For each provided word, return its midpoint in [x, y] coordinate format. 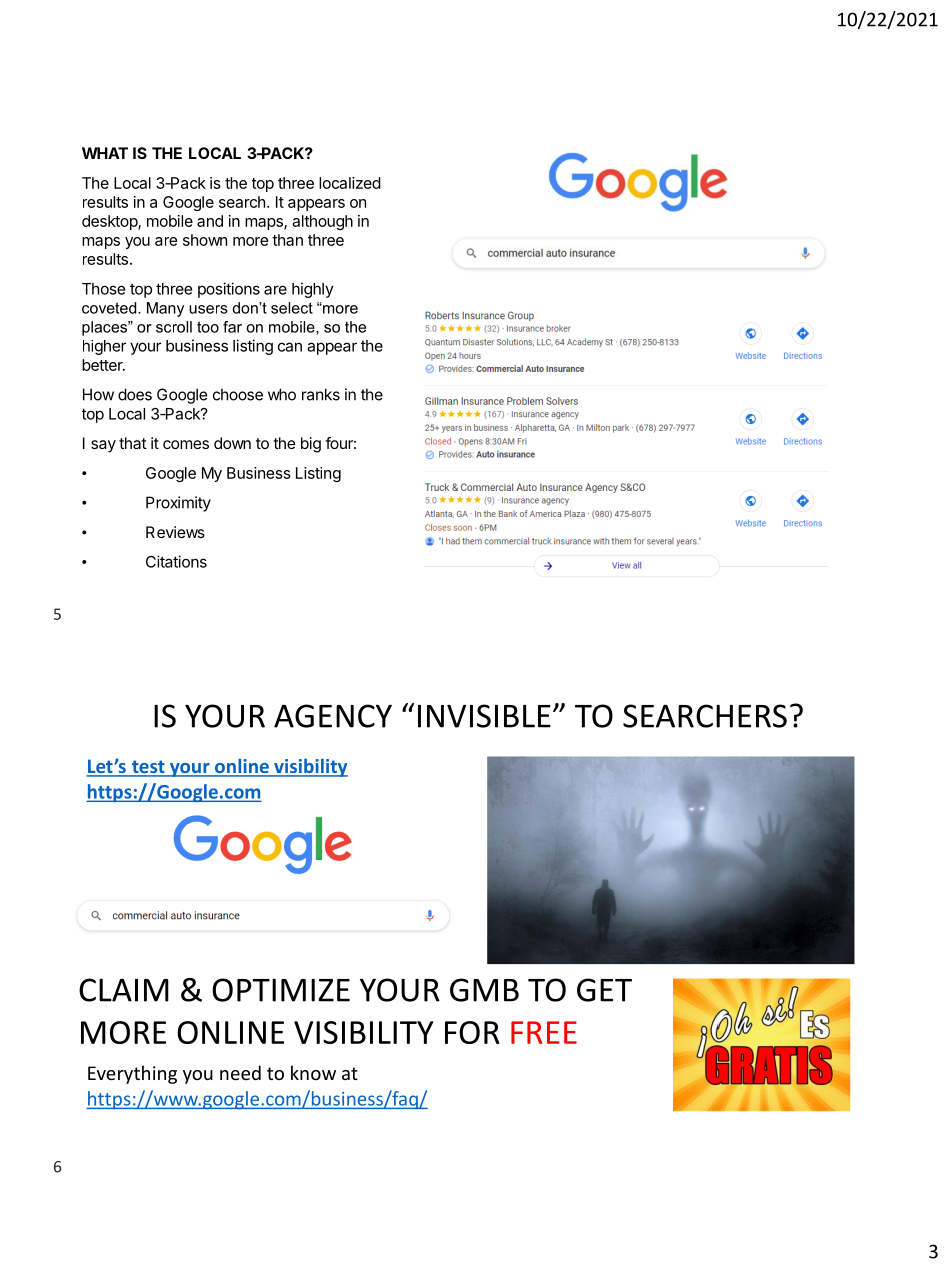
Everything [132, 1074]
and [210, 221]
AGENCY [333, 716]
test [148, 768]
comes [186, 444]
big [311, 445]
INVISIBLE [484, 716]
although [322, 222]
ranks [321, 394]
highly [313, 290]
